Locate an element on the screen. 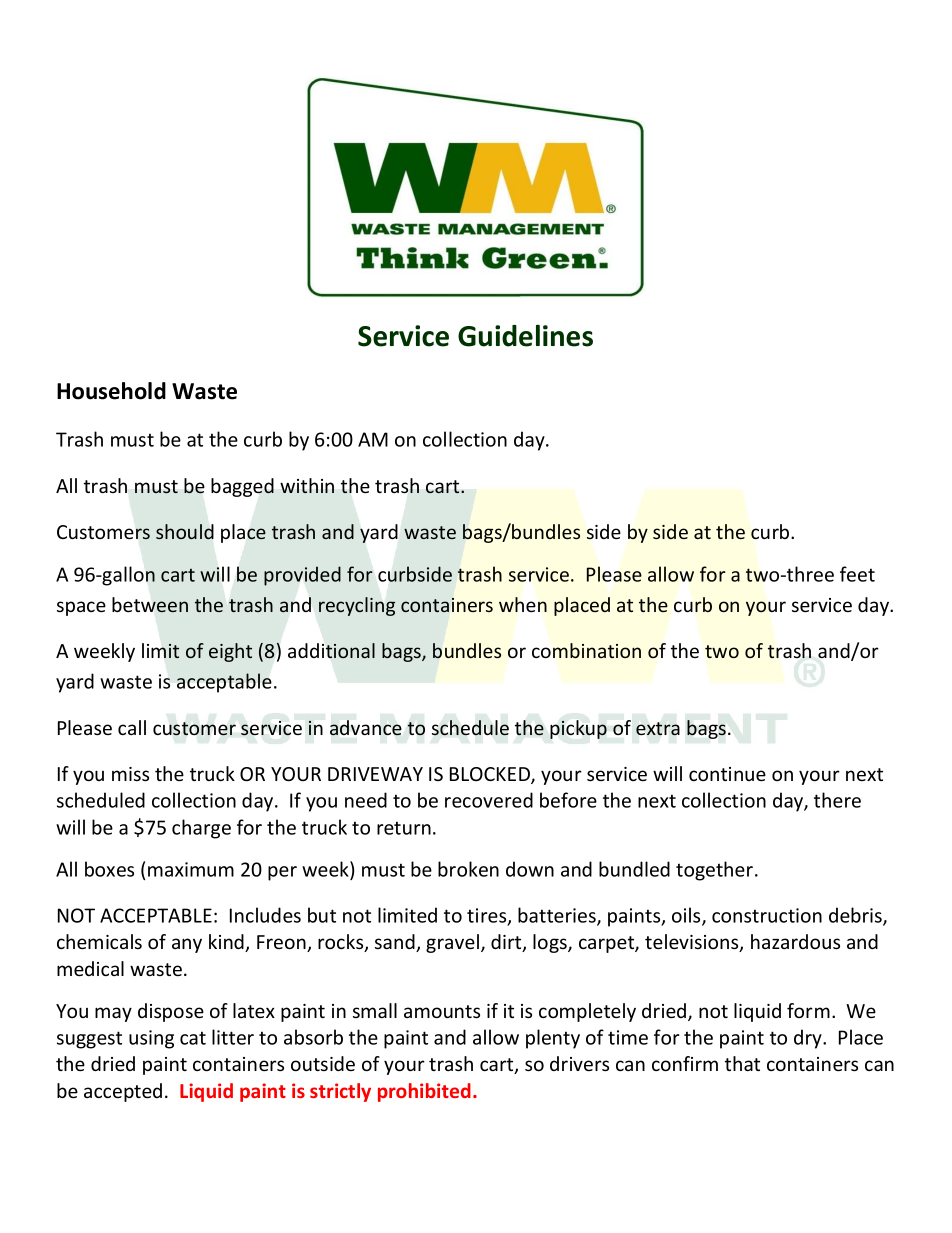  call is located at coordinates (132, 727).
